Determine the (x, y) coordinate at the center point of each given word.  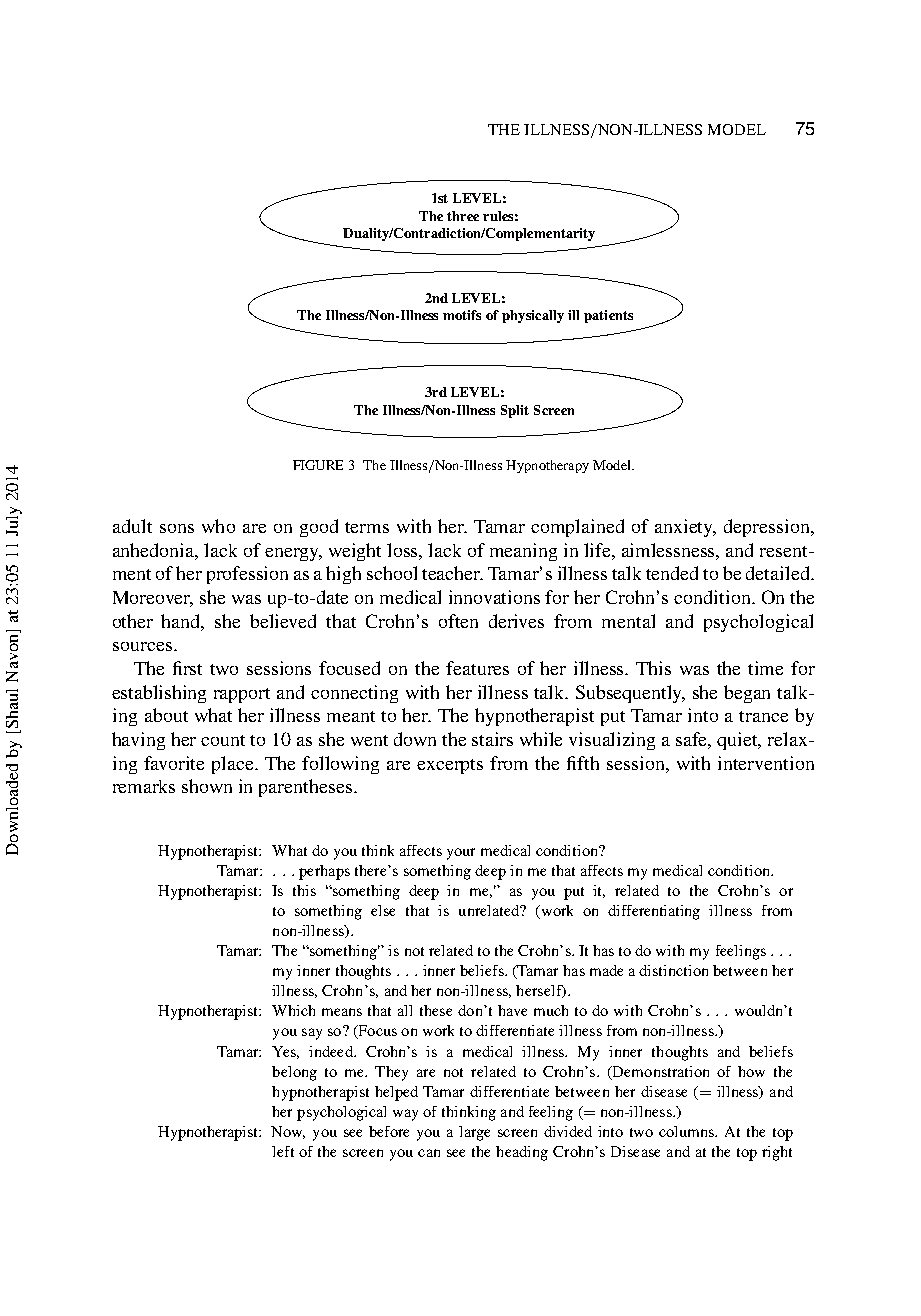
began (747, 694)
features (477, 668)
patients (608, 316)
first (187, 668)
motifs (462, 315)
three (463, 216)
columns (688, 1131)
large (474, 1133)
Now (288, 1132)
